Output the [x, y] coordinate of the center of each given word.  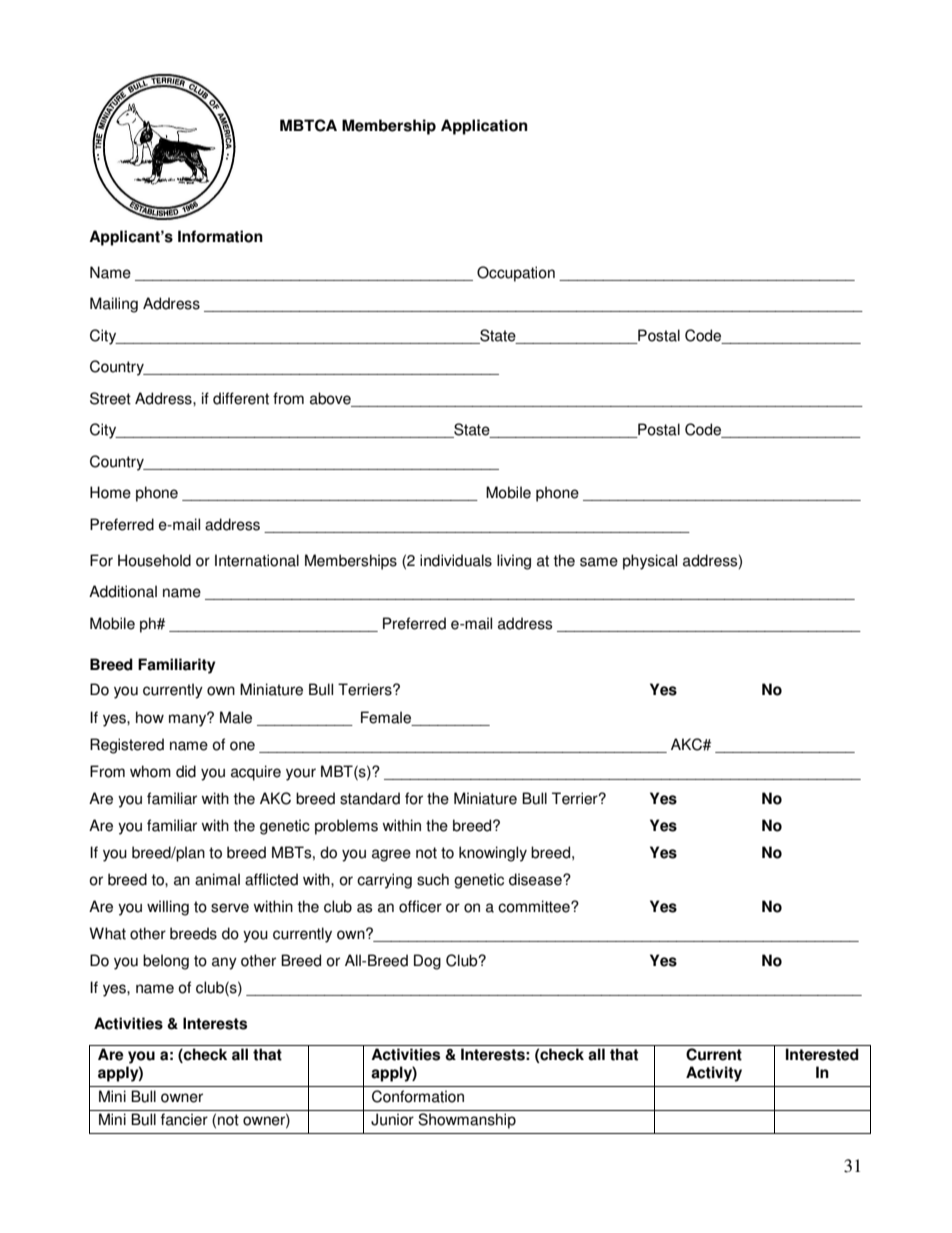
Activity [714, 1074]
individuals [456, 560]
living [514, 562]
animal [217, 879]
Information [220, 236]
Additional [123, 591]
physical [650, 562]
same [599, 562]
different [241, 398]
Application [484, 127]
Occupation [516, 274]
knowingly [493, 854]
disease [536, 879]
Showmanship [467, 1121]
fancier [184, 1119]
